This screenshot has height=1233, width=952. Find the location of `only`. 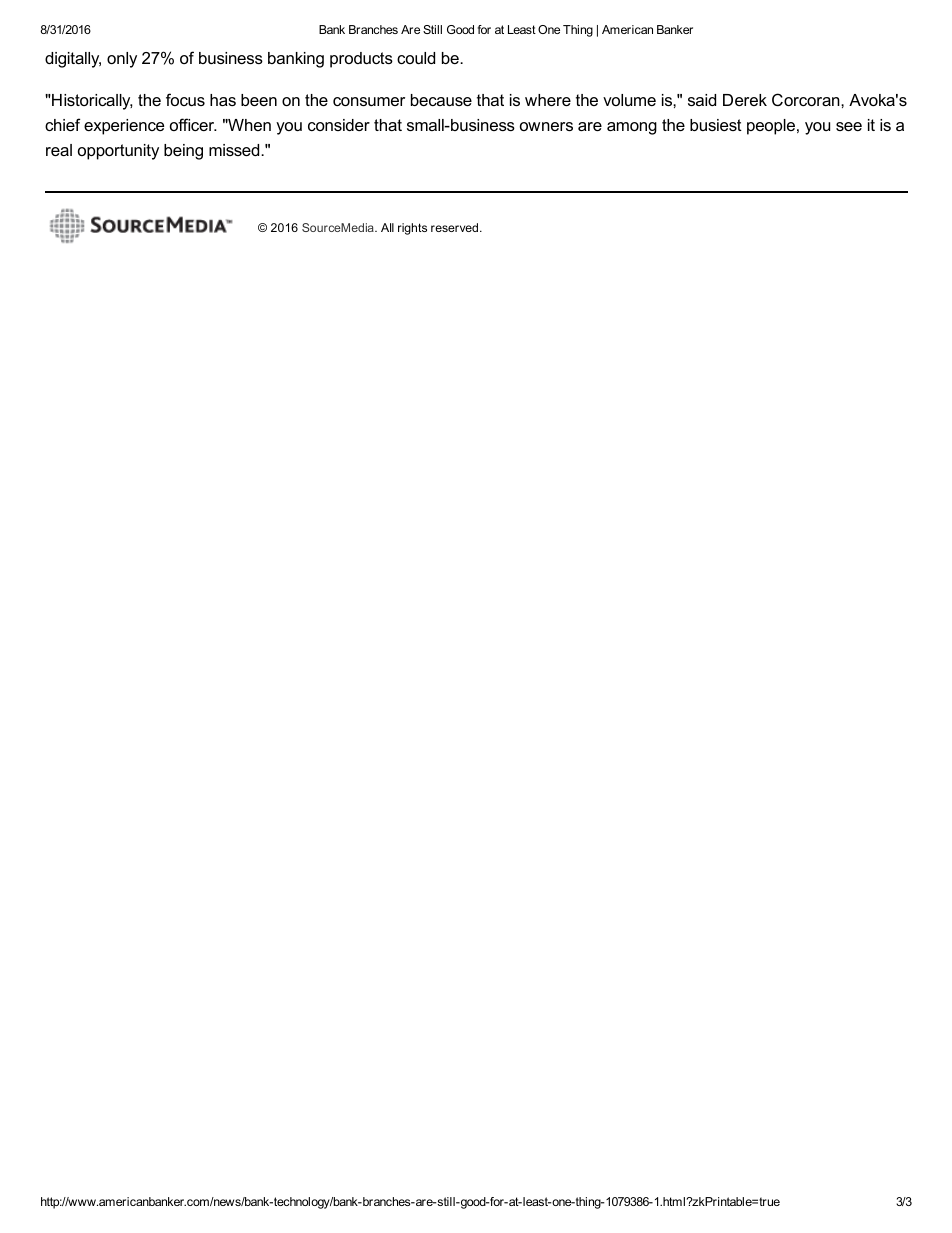

only is located at coordinates (122, 60).
